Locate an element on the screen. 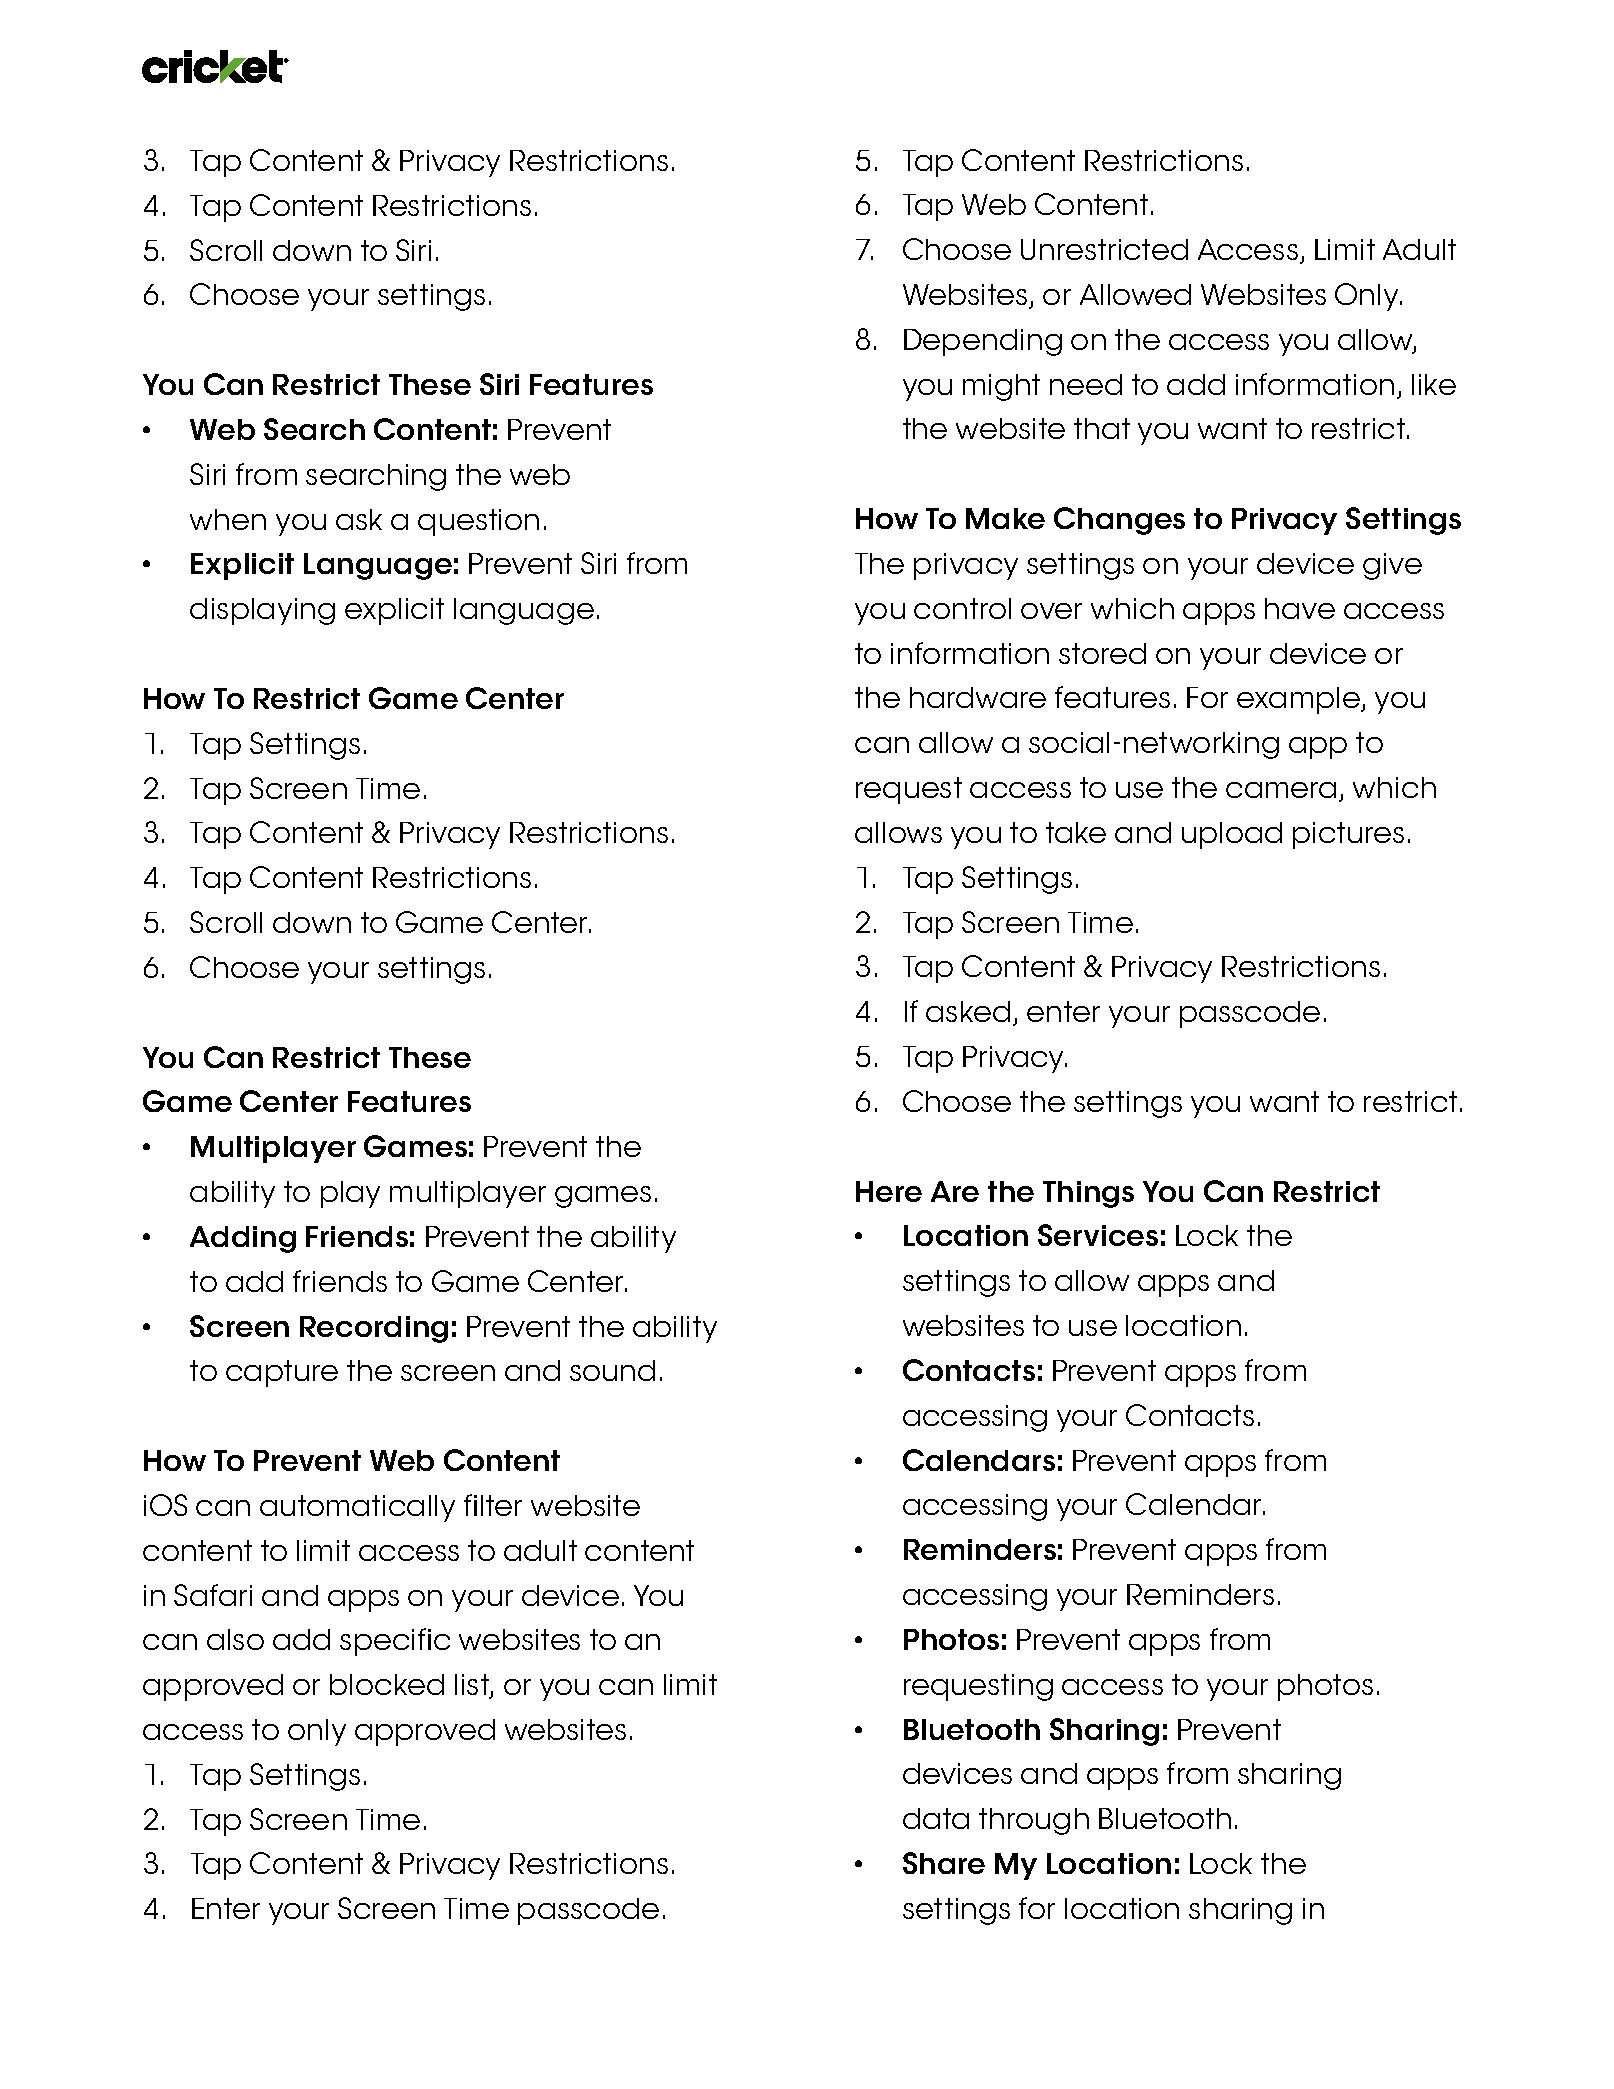  through is located at coordinates (1034, 1821).
